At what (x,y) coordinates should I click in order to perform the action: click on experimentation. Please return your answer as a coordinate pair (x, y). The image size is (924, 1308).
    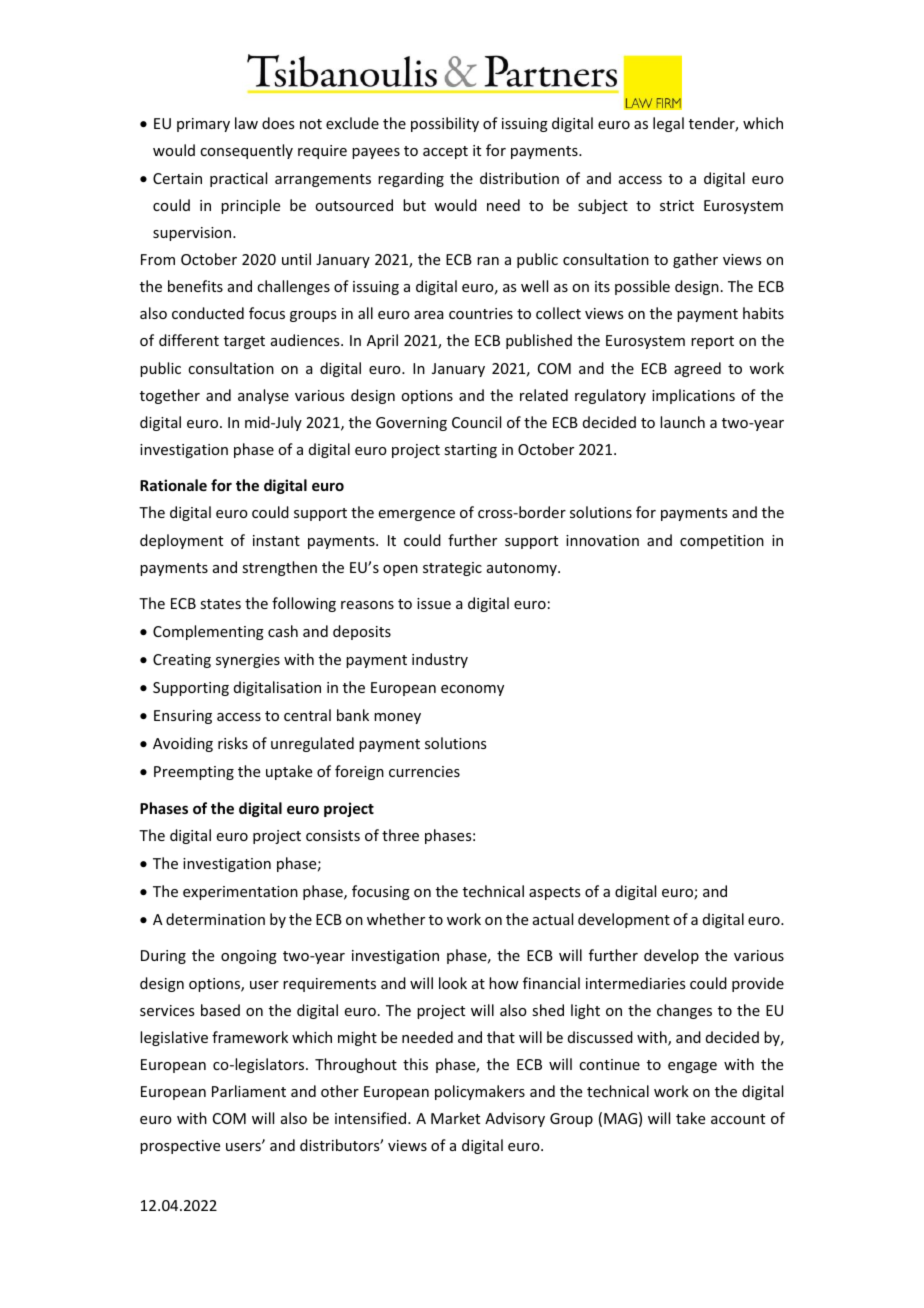
    Looking at the image, I should click on (240, 893).
